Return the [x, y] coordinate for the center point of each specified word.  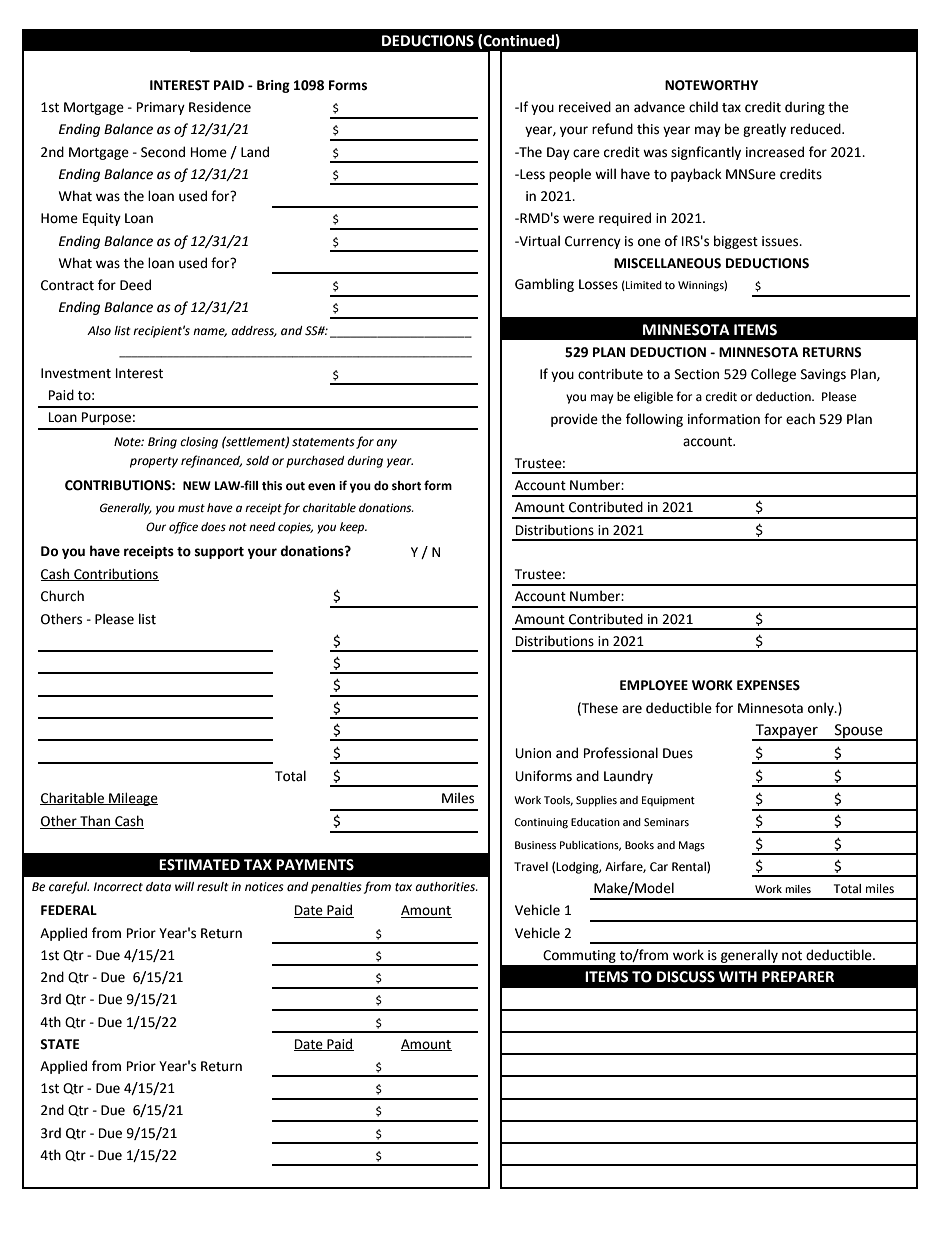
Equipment [668, 801]
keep [353, 528]
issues [781, 241]
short [406, 486]
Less [531, 174]
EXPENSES [768, 685]
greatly [764, 130]
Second [163, 152]
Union [533, 753]
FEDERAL [69, 910]
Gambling [544, 285]
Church [62, 596]
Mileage [132, 799]
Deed [135, 285]
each [800, 419]
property [154, 462]
